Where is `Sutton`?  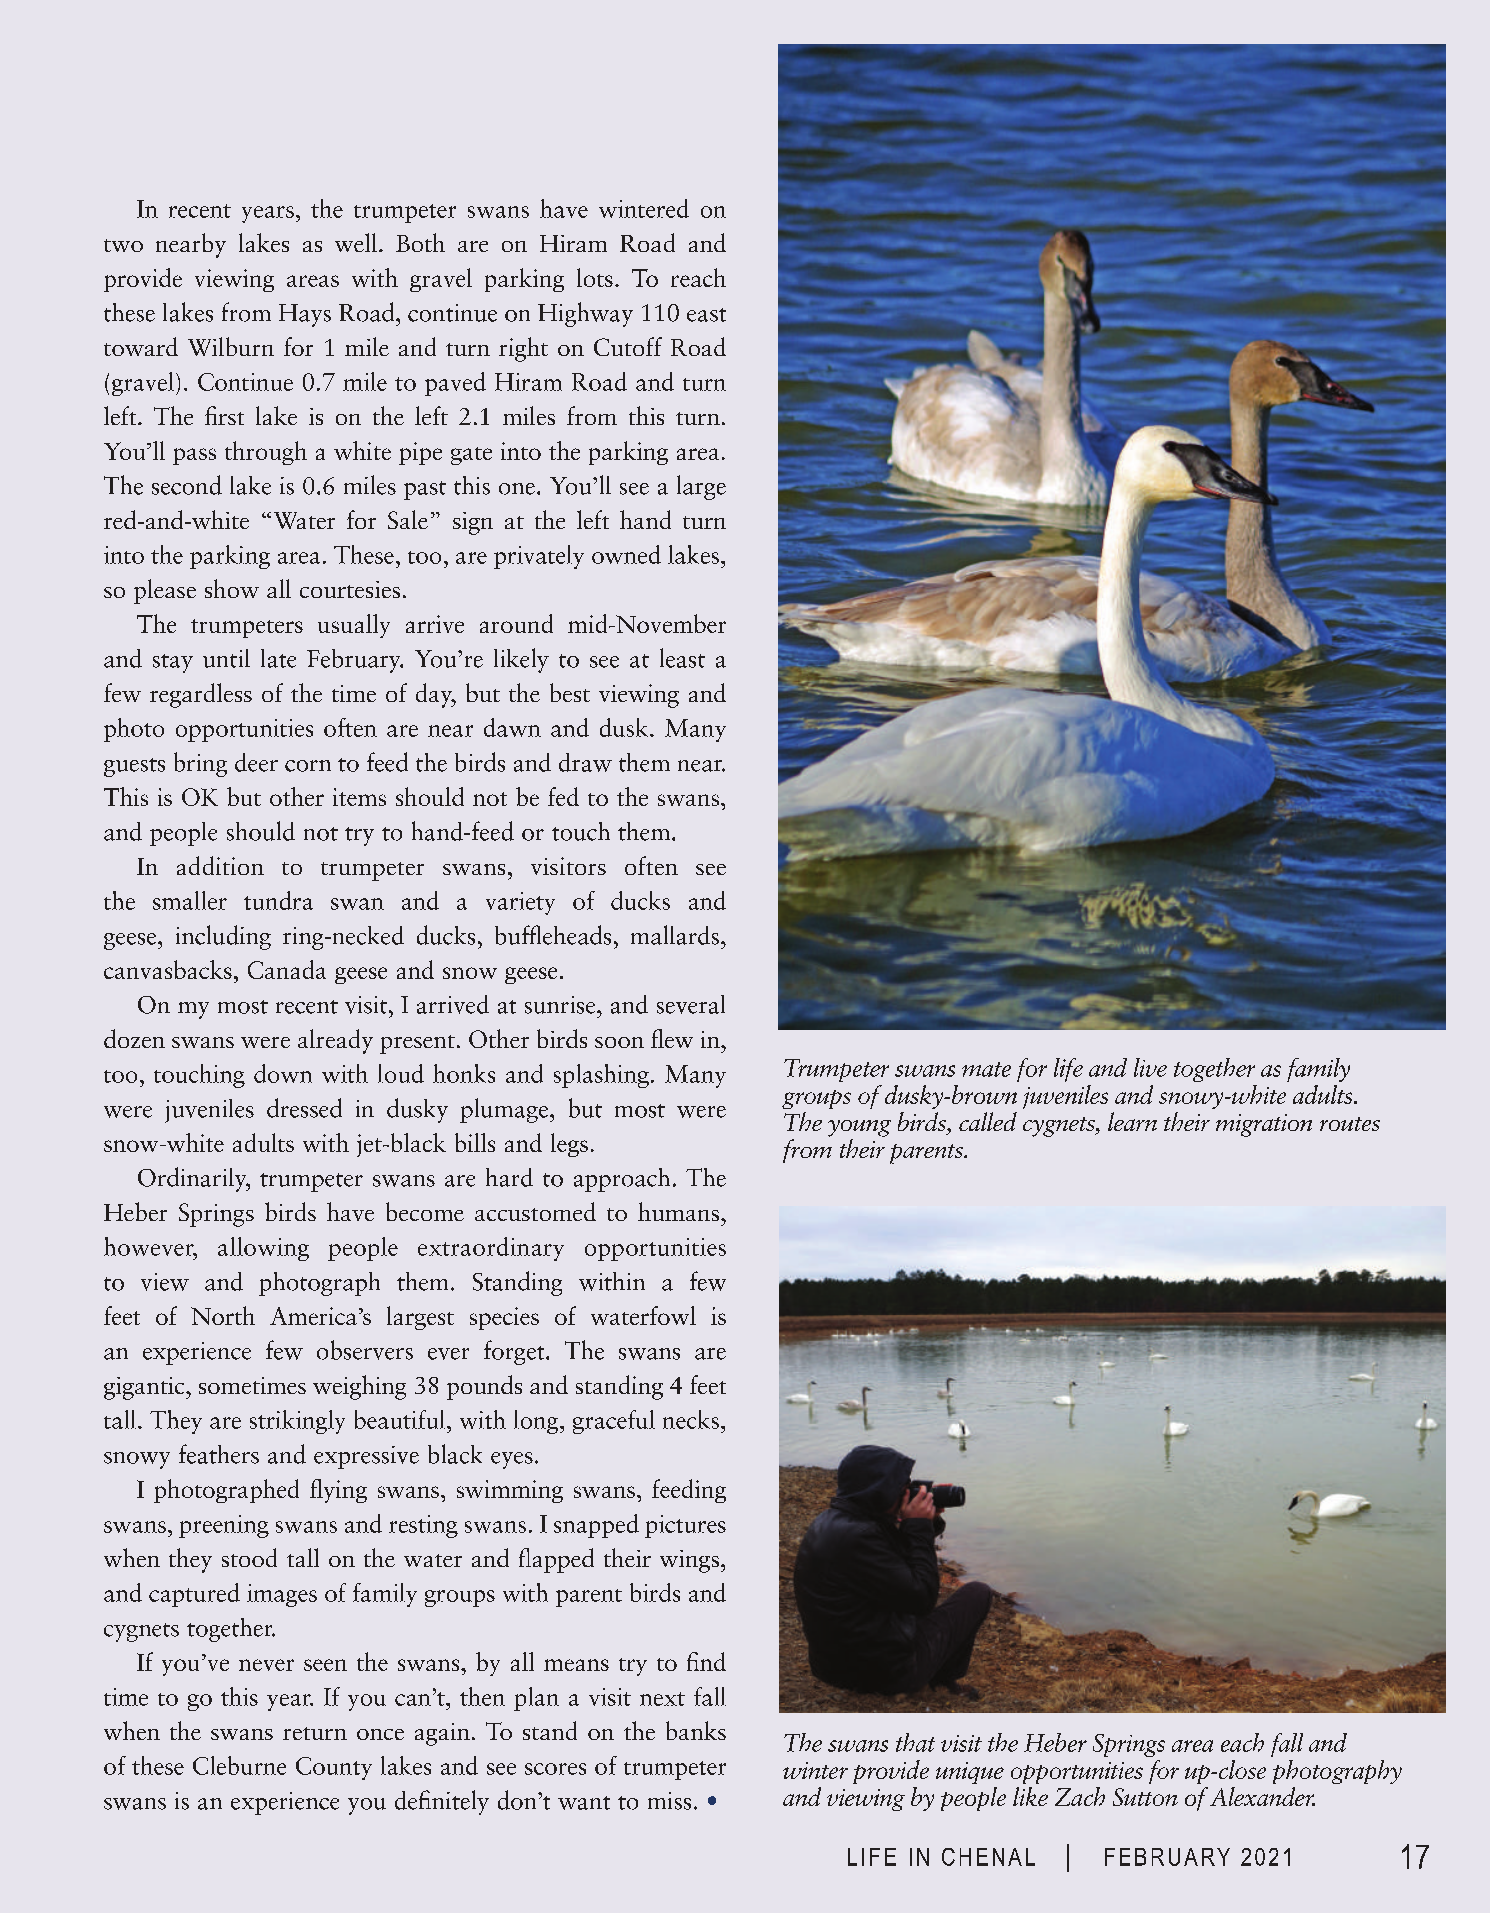 Sutton is located at coordinates (1145, 1797).
